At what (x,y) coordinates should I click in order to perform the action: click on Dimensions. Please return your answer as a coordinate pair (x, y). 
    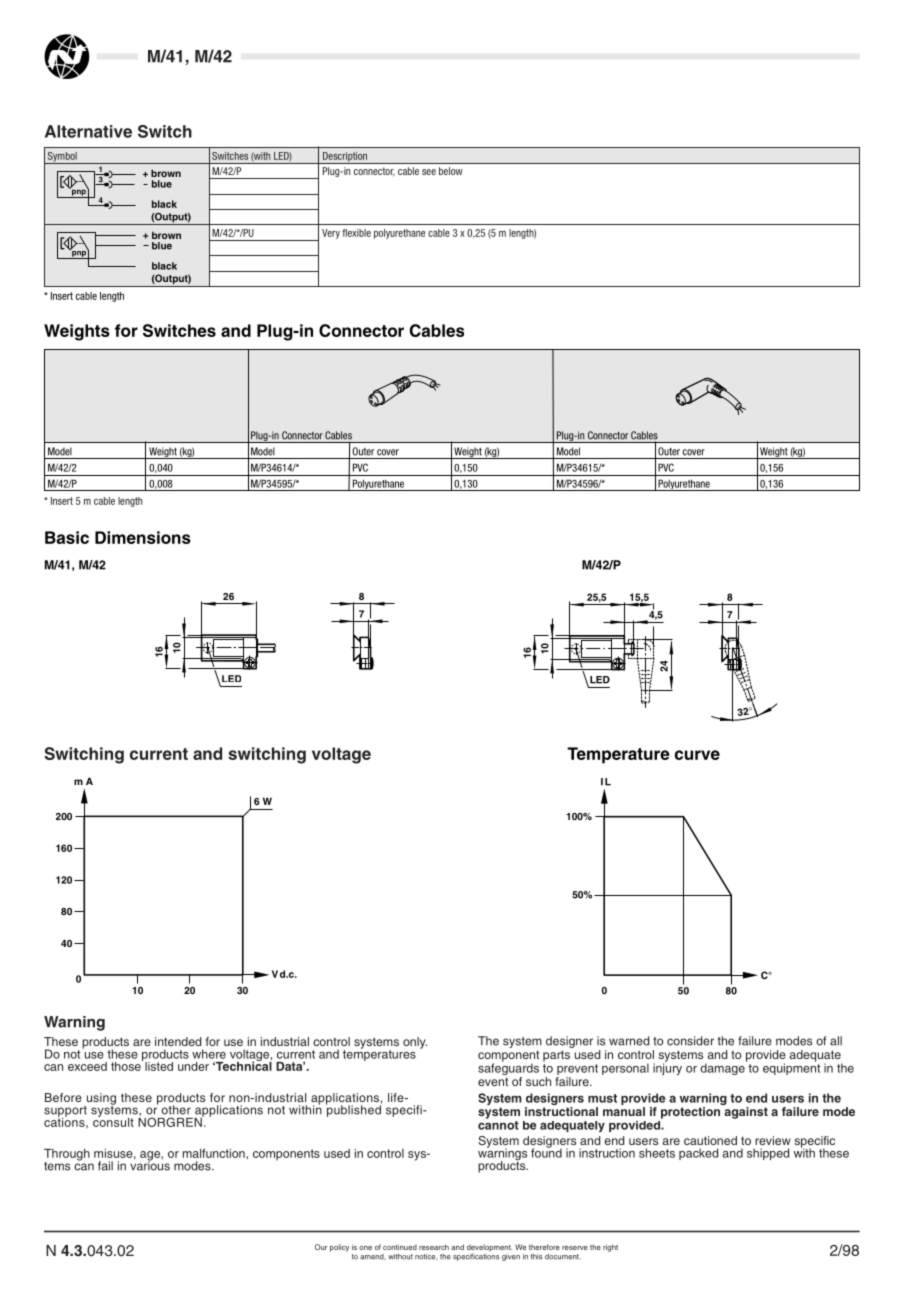
    Looking at the image, I should click on (143, 537).
